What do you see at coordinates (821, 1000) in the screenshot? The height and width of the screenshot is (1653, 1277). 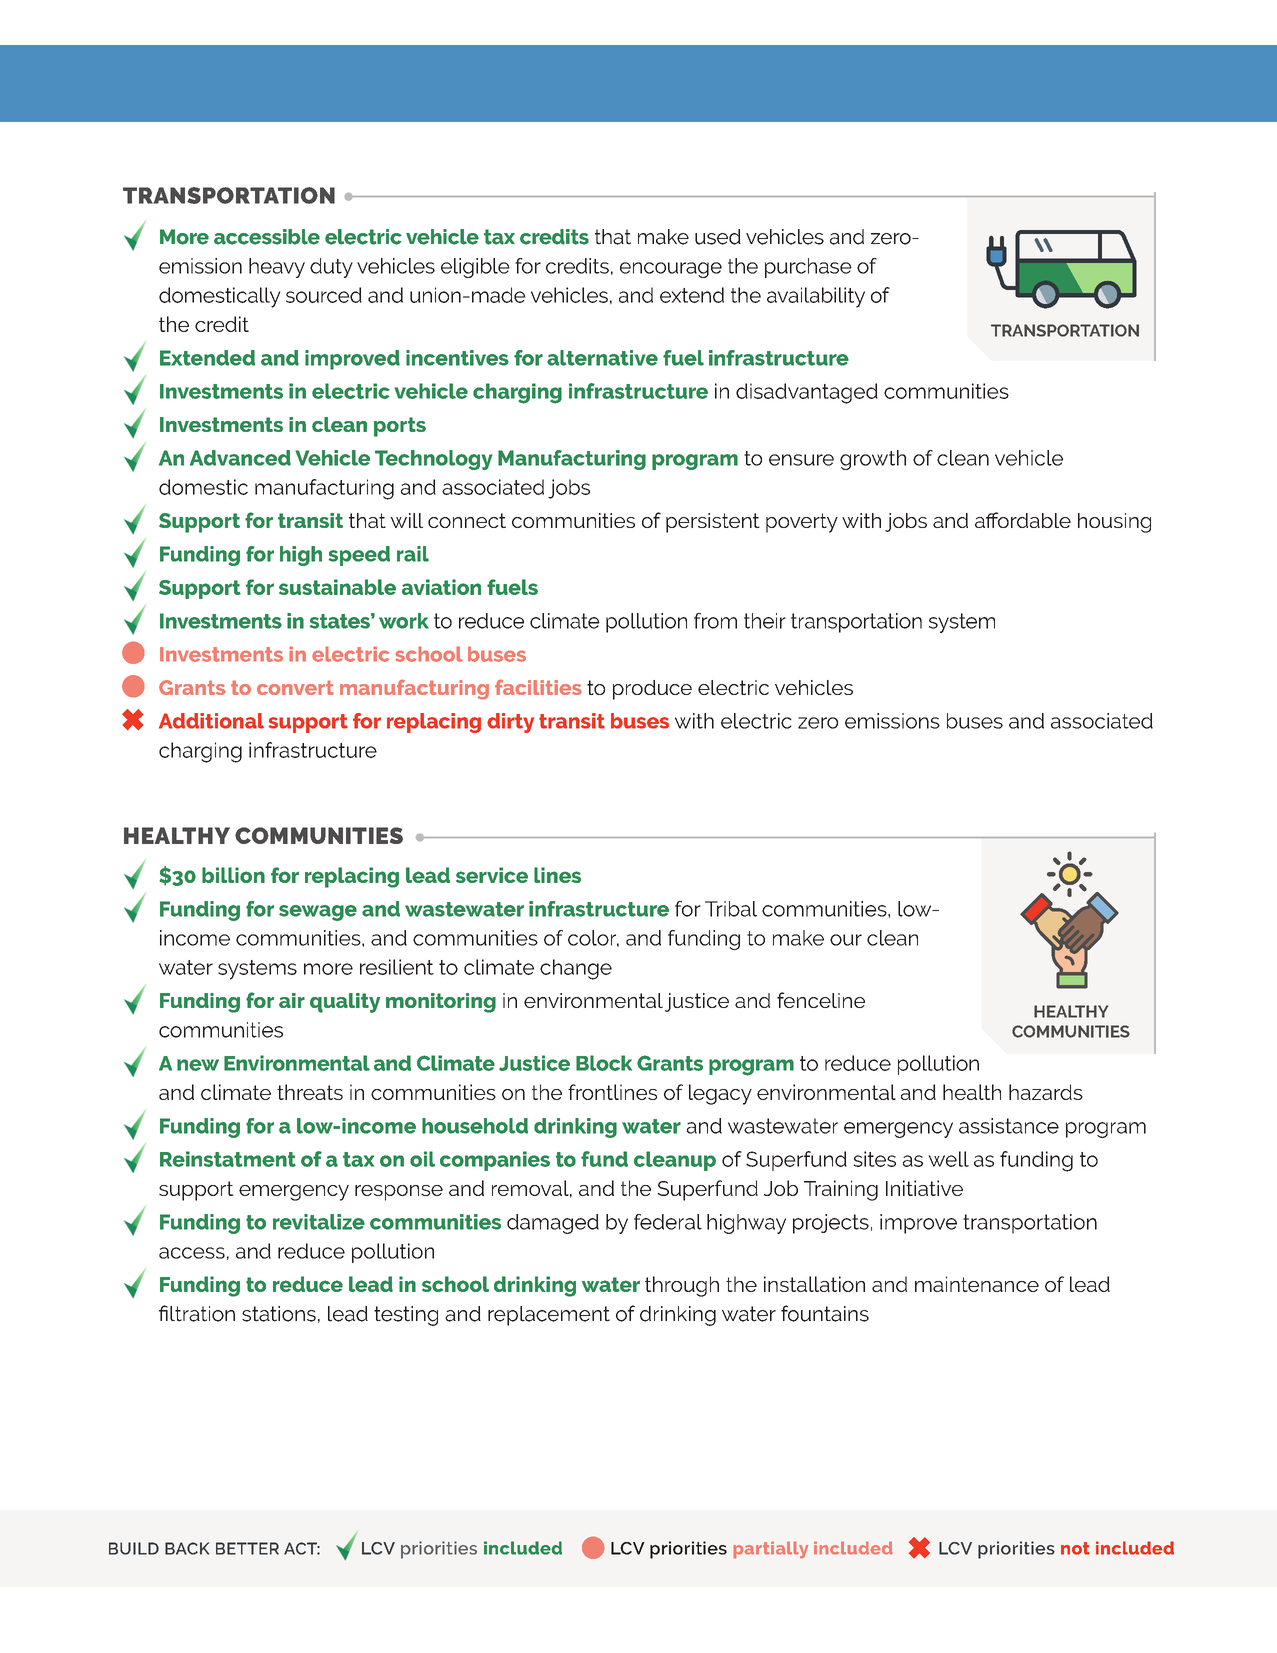 I see `fenceline` at bounding box center [821, 1000].
